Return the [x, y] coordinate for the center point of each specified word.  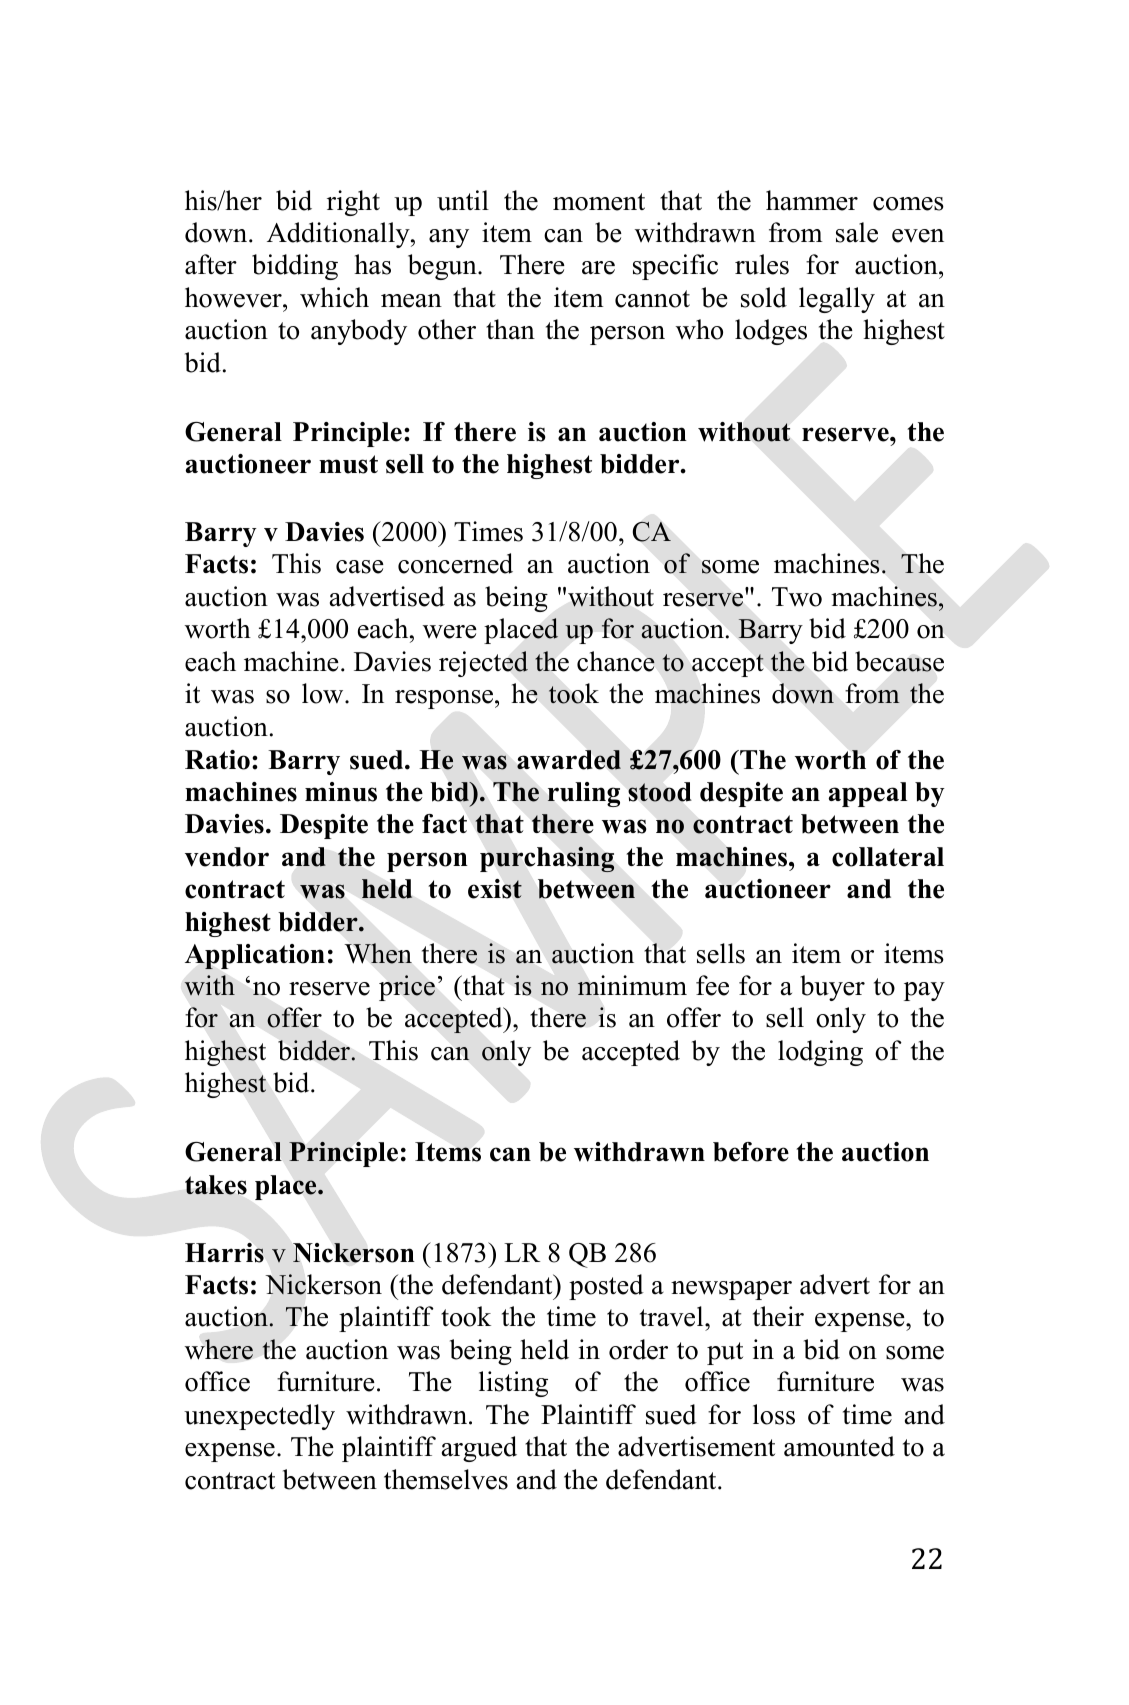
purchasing [547, 859]
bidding [295, 267]
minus [341, 792]
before [751, 1152]
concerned [455, 563]
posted [606, 1287]
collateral [888, 857]
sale [857, 232]
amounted [839, 1446]
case [360, 567]
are [598, 268]
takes [216, 1185]
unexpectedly [259, 1417]
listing [513, 1384]
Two [797, 597]
